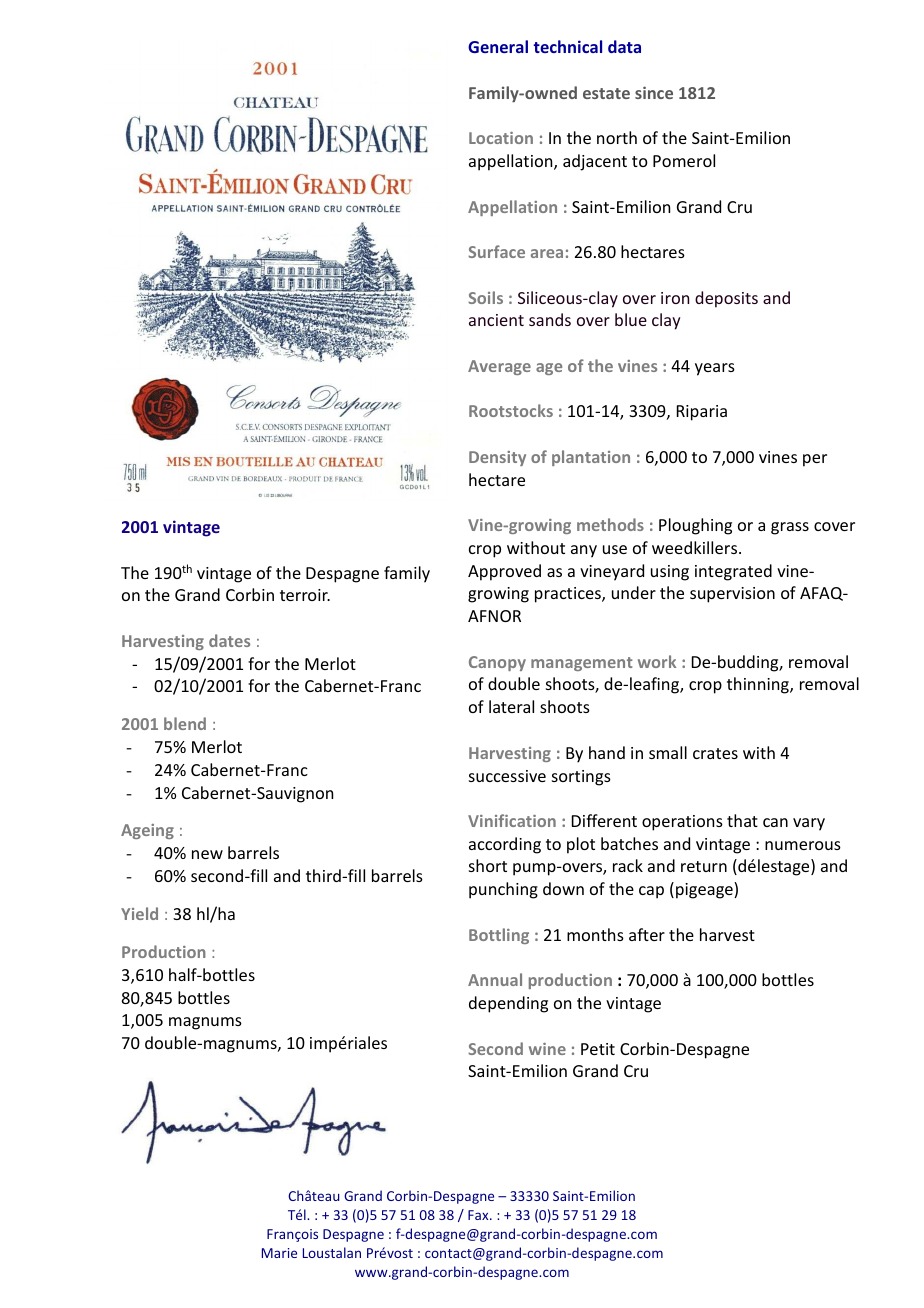 This screenshot has width=924, height=1308. I want to click on terroir, so click(305, 595).
